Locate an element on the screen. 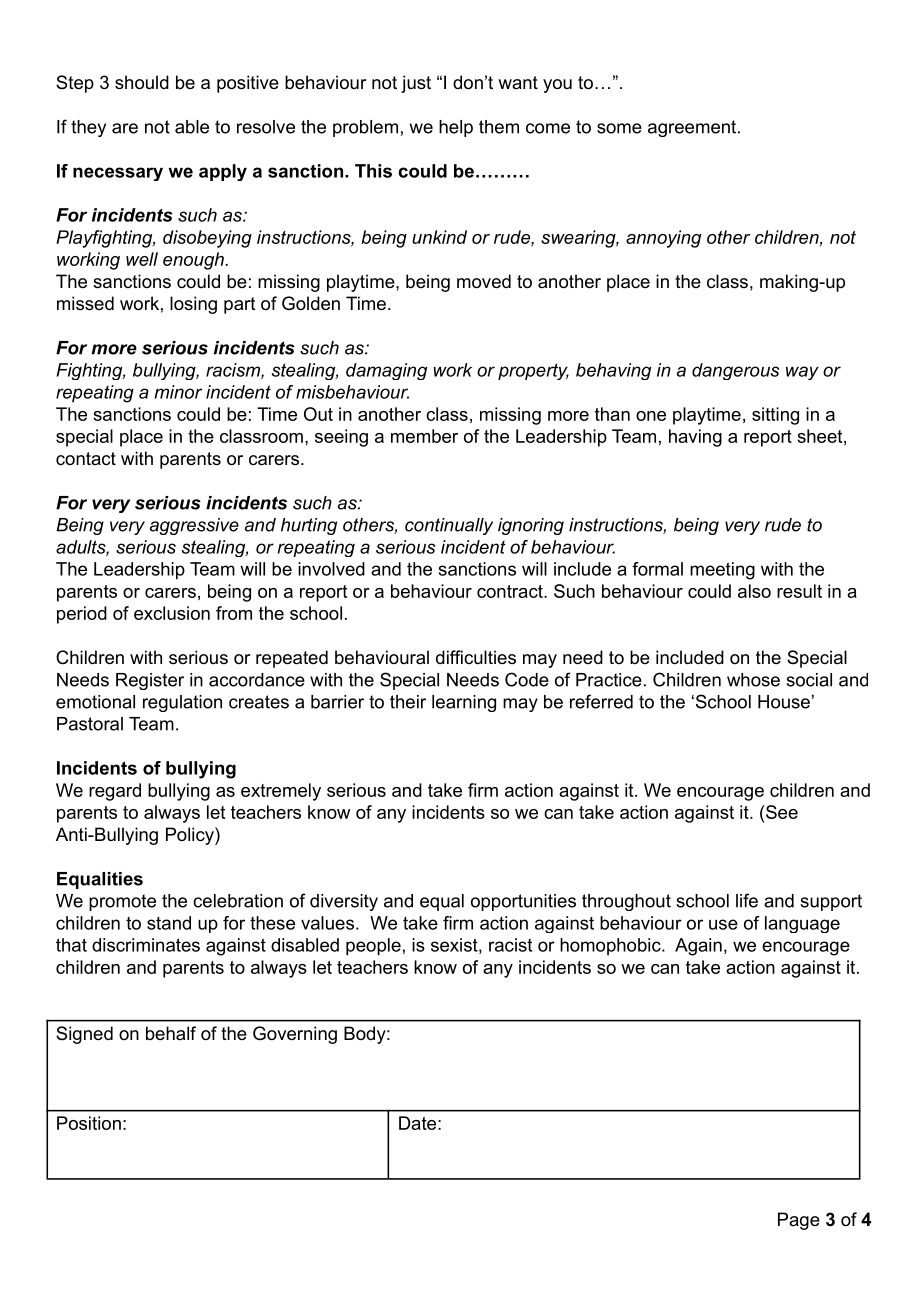  should is located at coordinates (142, 82).
